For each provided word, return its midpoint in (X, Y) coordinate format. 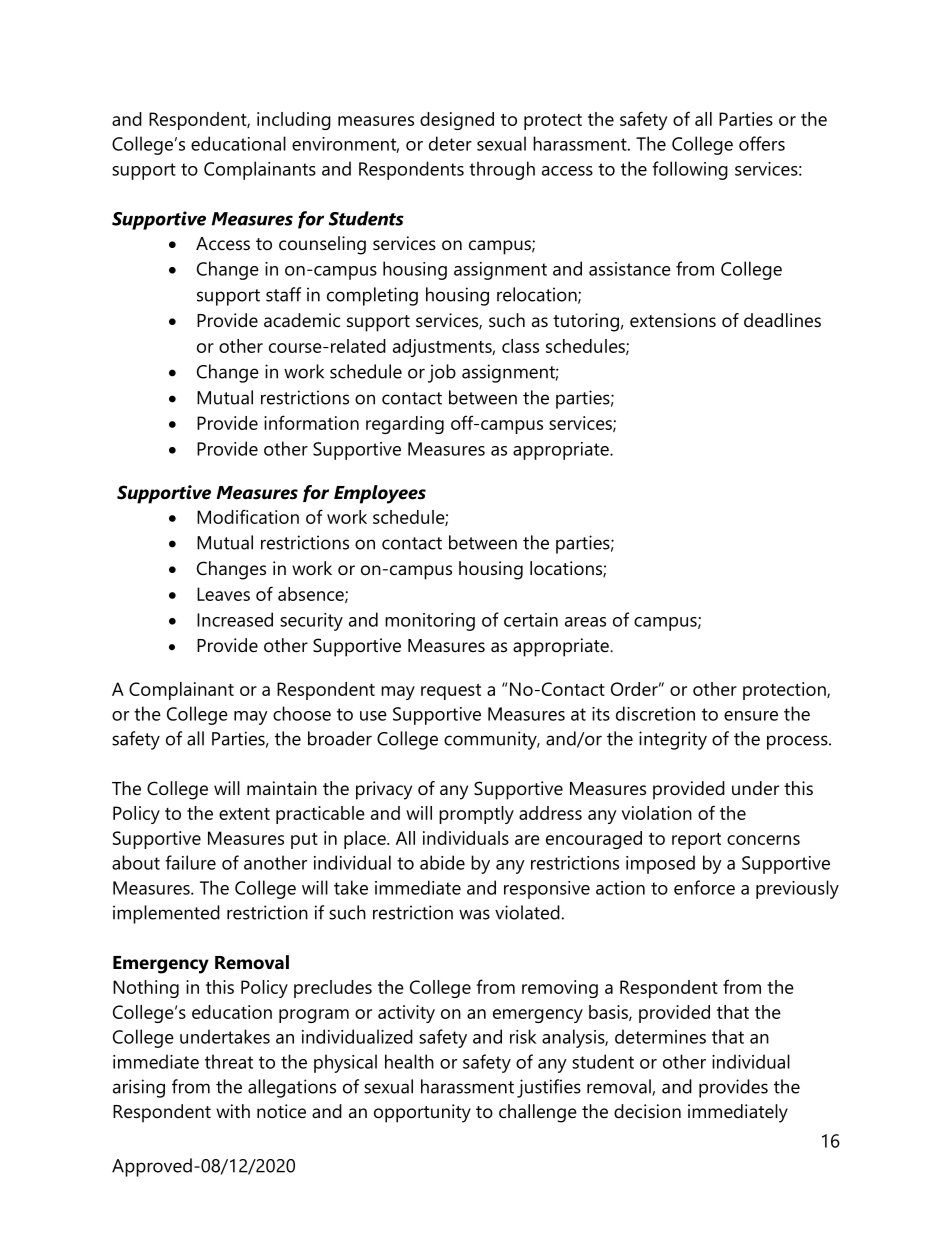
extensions (673, 320)
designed (457, 121)
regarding (405, 425)
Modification (248, 516)
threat (229, 1061)
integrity (673, 740)
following (690, 170)
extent (244, 814)
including (294, 121)
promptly (476, 815)
